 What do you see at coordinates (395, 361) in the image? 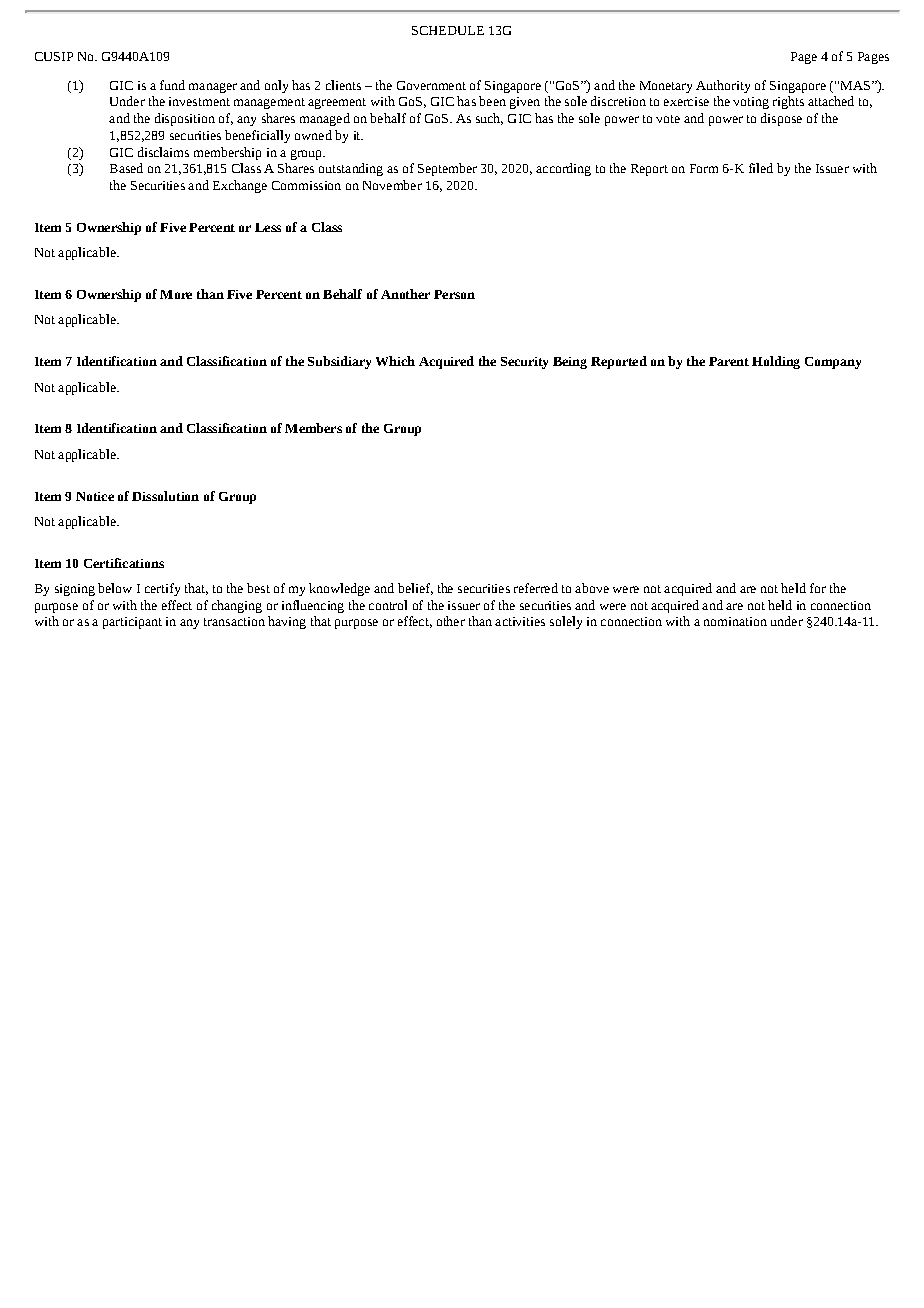
I see `Which` at bounding box center [395, 361].
